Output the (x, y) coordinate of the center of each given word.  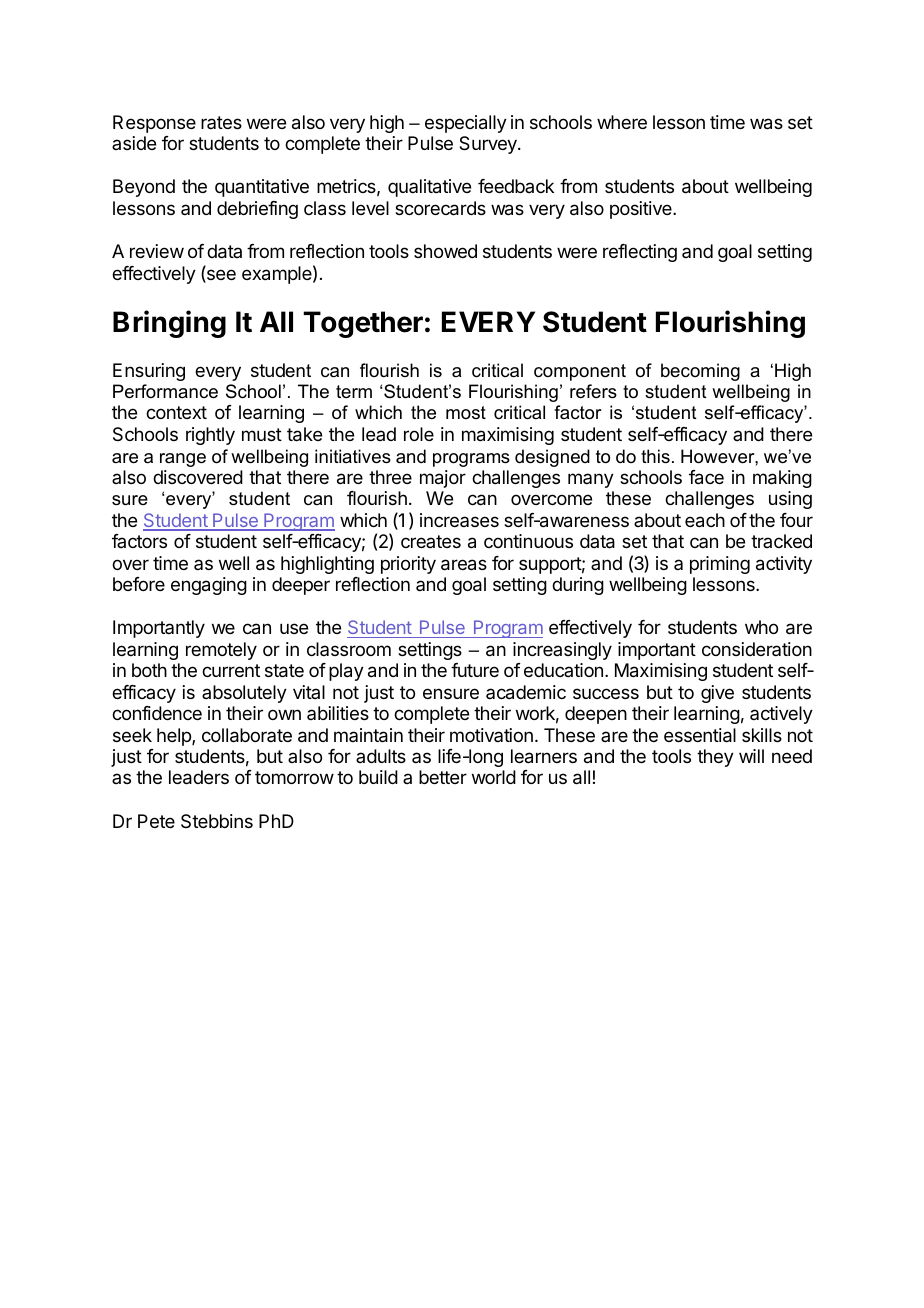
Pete (156, 821)
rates (221, 122)
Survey (489, 145)
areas (464, 565)
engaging (209, 586)
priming (720, 565)
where (622, 122)
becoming (700, 372)
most (466, 412)
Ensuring (149, 372)
